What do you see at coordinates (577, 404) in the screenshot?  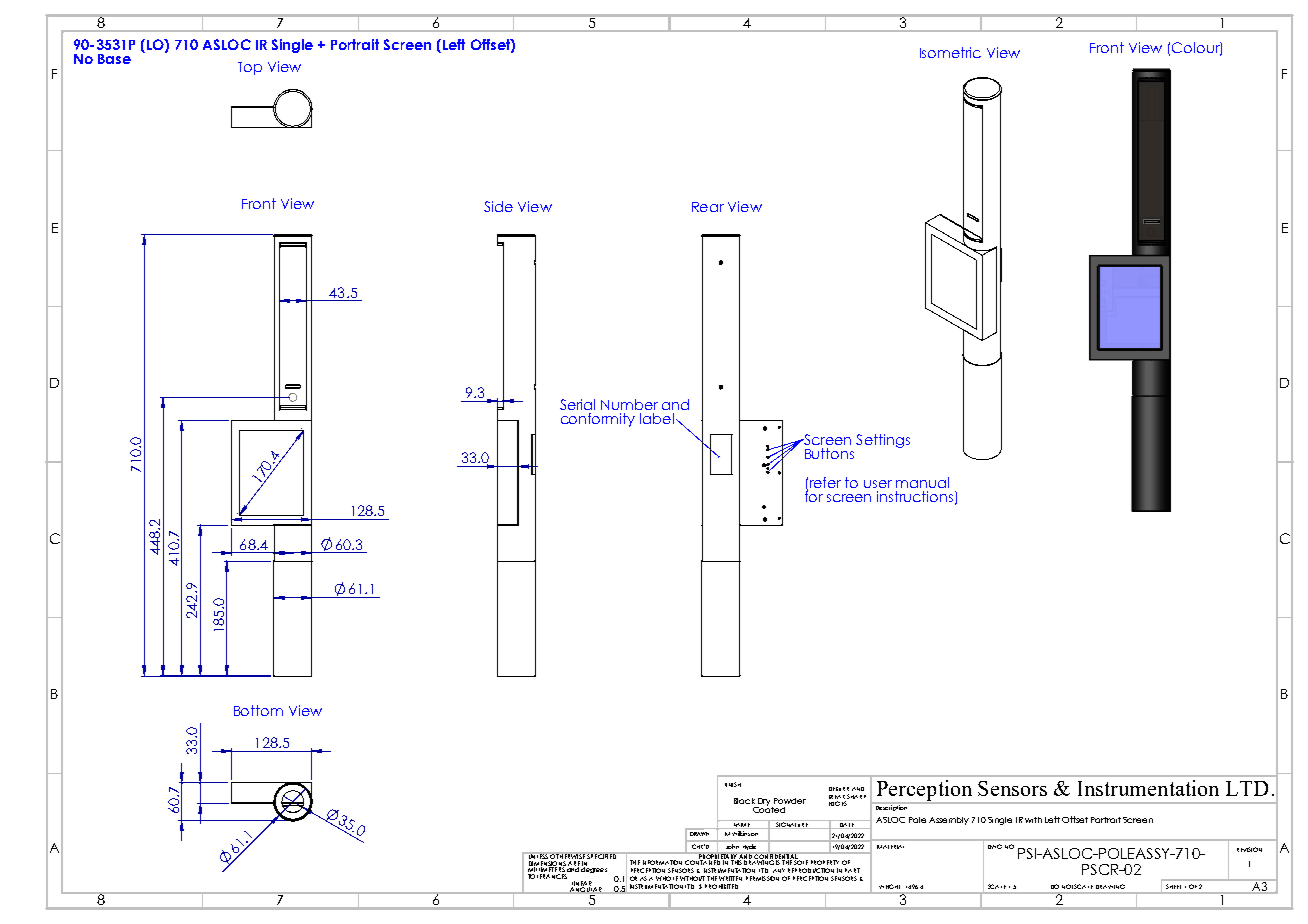 I see `Serial` at bounding box center [577, 404].
